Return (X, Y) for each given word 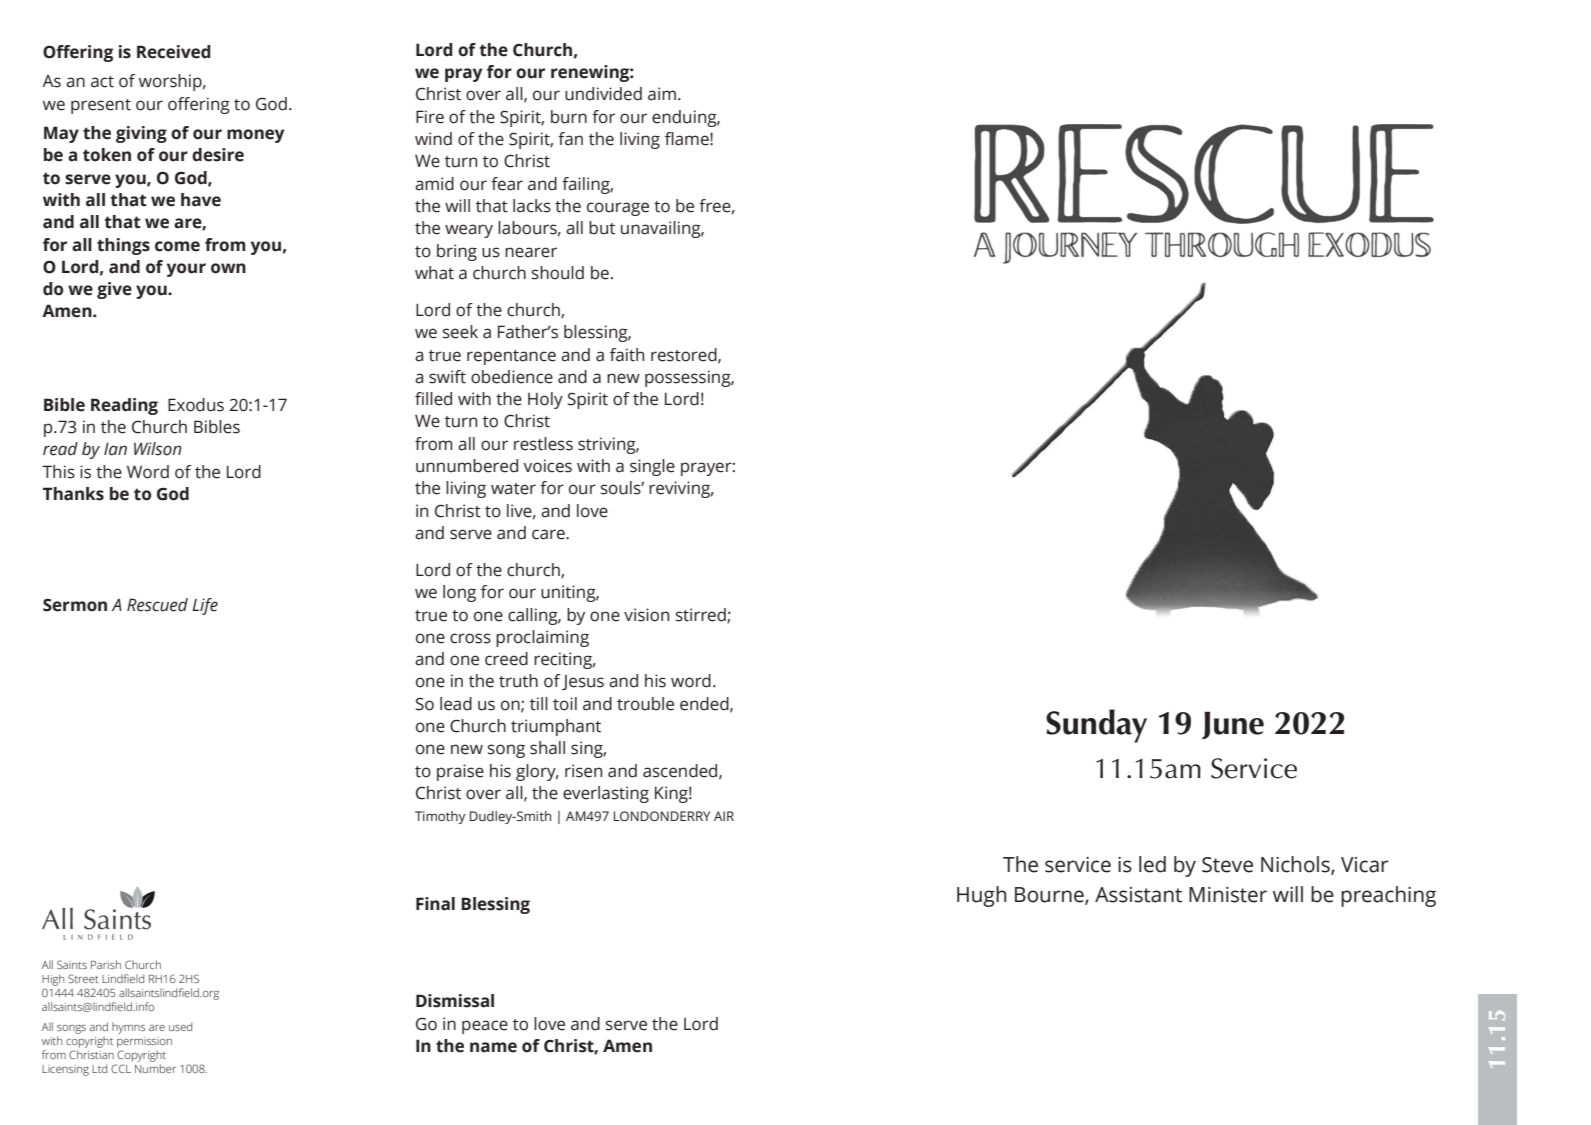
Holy (545, 400)
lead (456, 704)
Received (174, 52)
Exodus (196, 405)
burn (569, 117)
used (180, 1026)
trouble (645, 704)
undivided (603, 94)
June (1233, 725)
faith (627, 355)
